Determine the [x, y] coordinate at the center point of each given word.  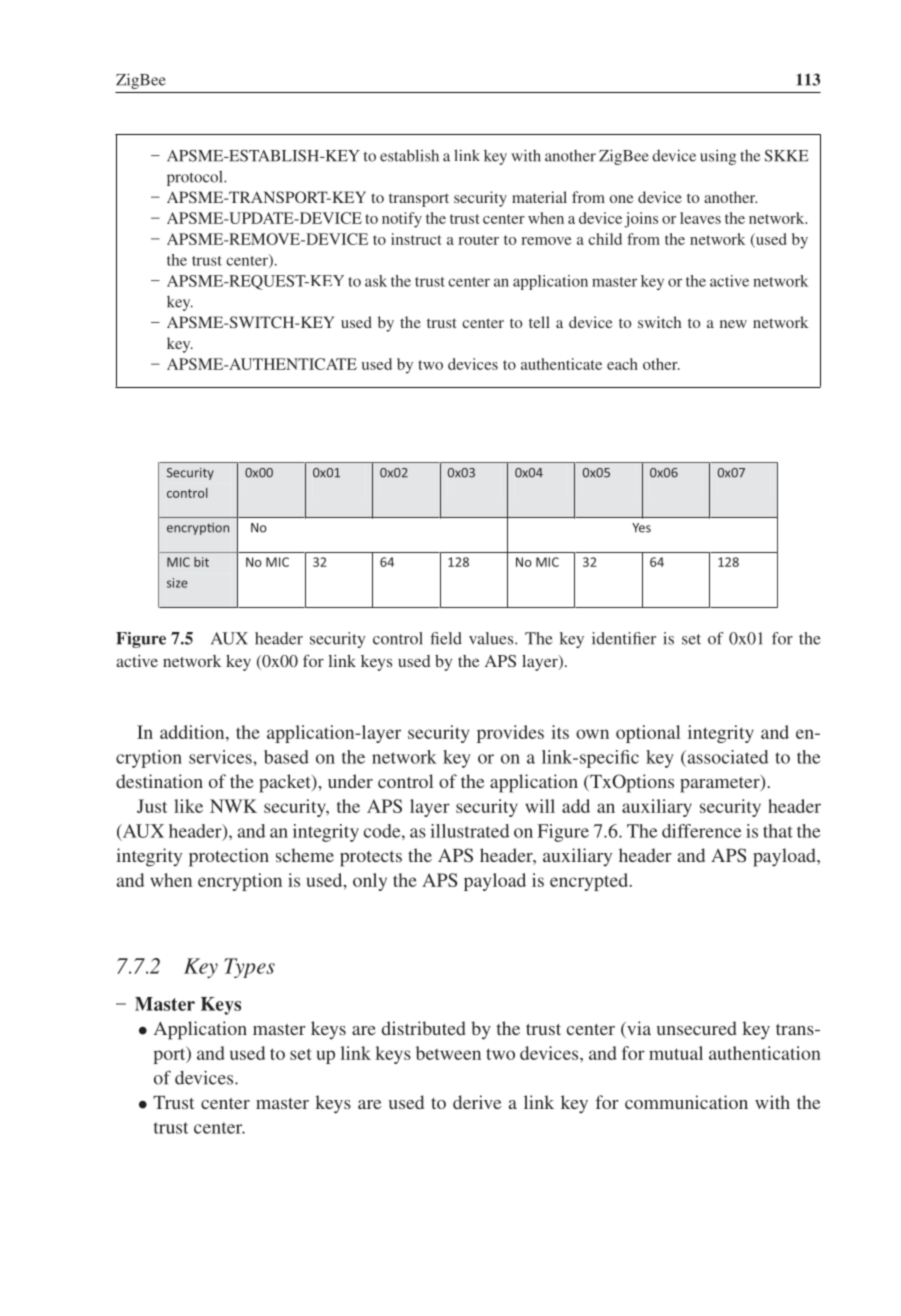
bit [201, 562]
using [718, 157]
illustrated [469, 831]
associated [726, 757]
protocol [196, 178]
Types [249, 968]
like [188, 806]
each [622, 364]
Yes [641, 528]
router [478, 240]
